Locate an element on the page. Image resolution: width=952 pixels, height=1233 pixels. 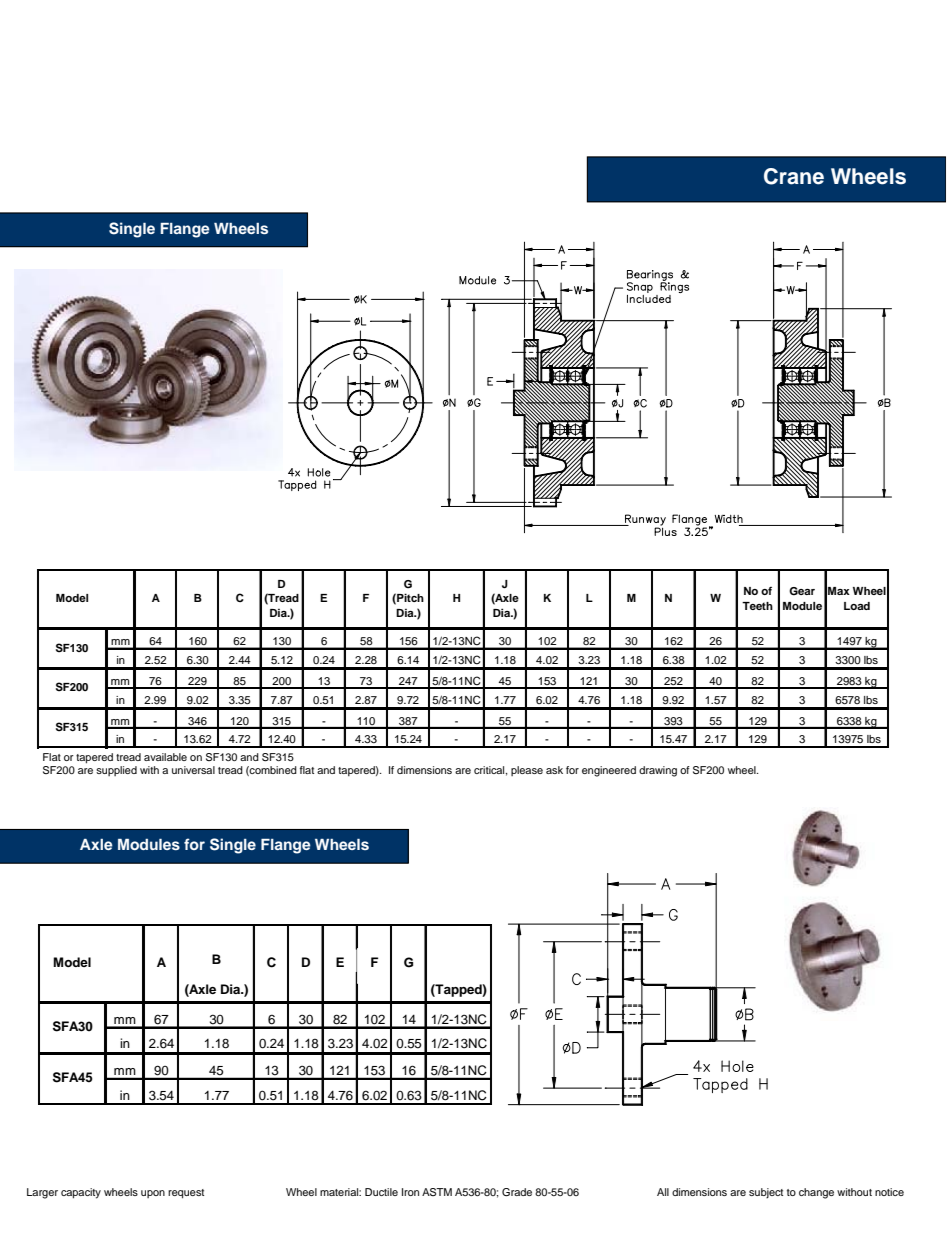
universal is located at coordinates (193, 770).
